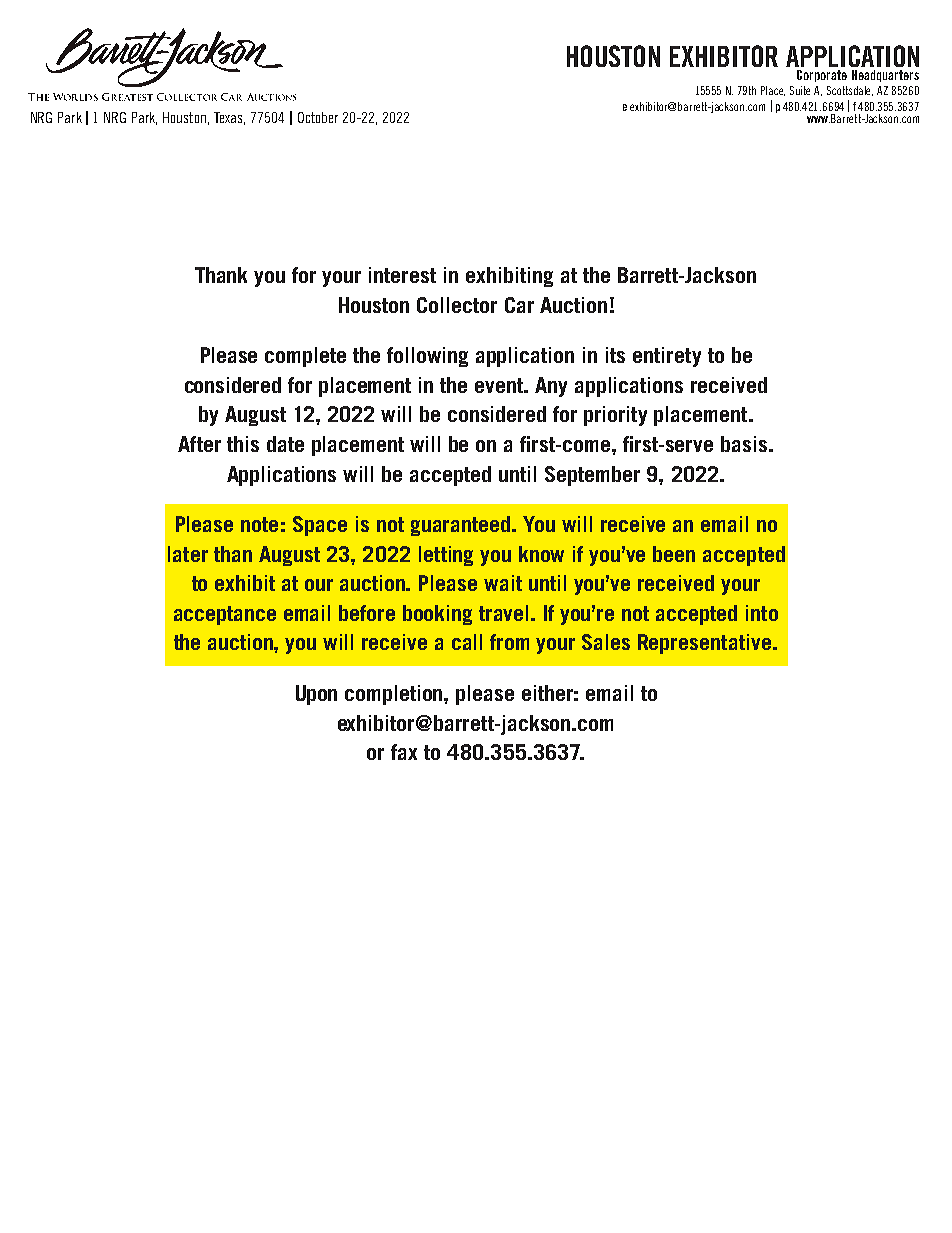 Image resolution: width=952 pixels, height=1233 pixels. Describe the element at coordinates (822, 76) in the screenshot. I see `Corporate` at that location.
